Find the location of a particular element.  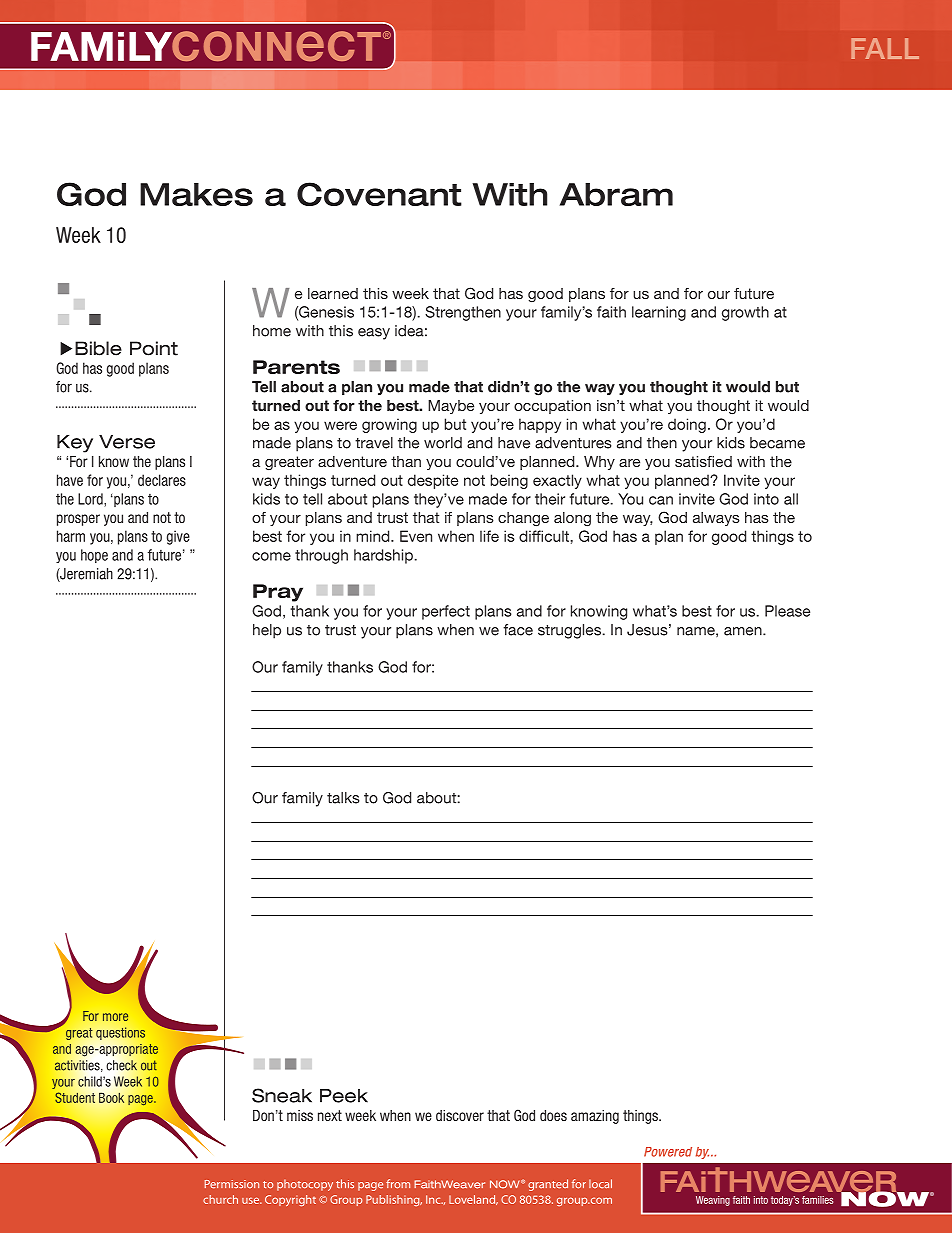

Loveland is located at coordinates (473, 1200).
